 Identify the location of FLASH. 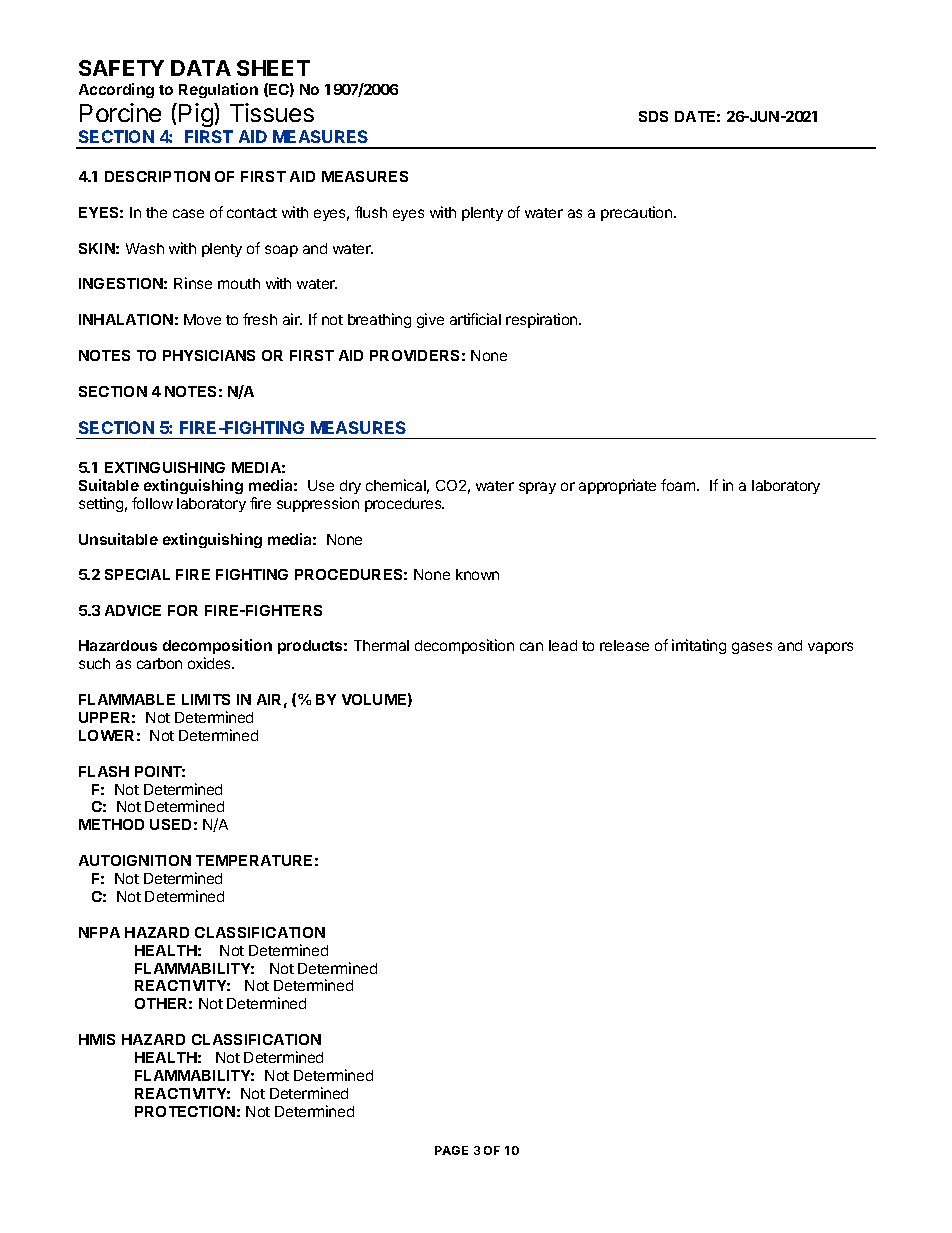
(104, 771).
